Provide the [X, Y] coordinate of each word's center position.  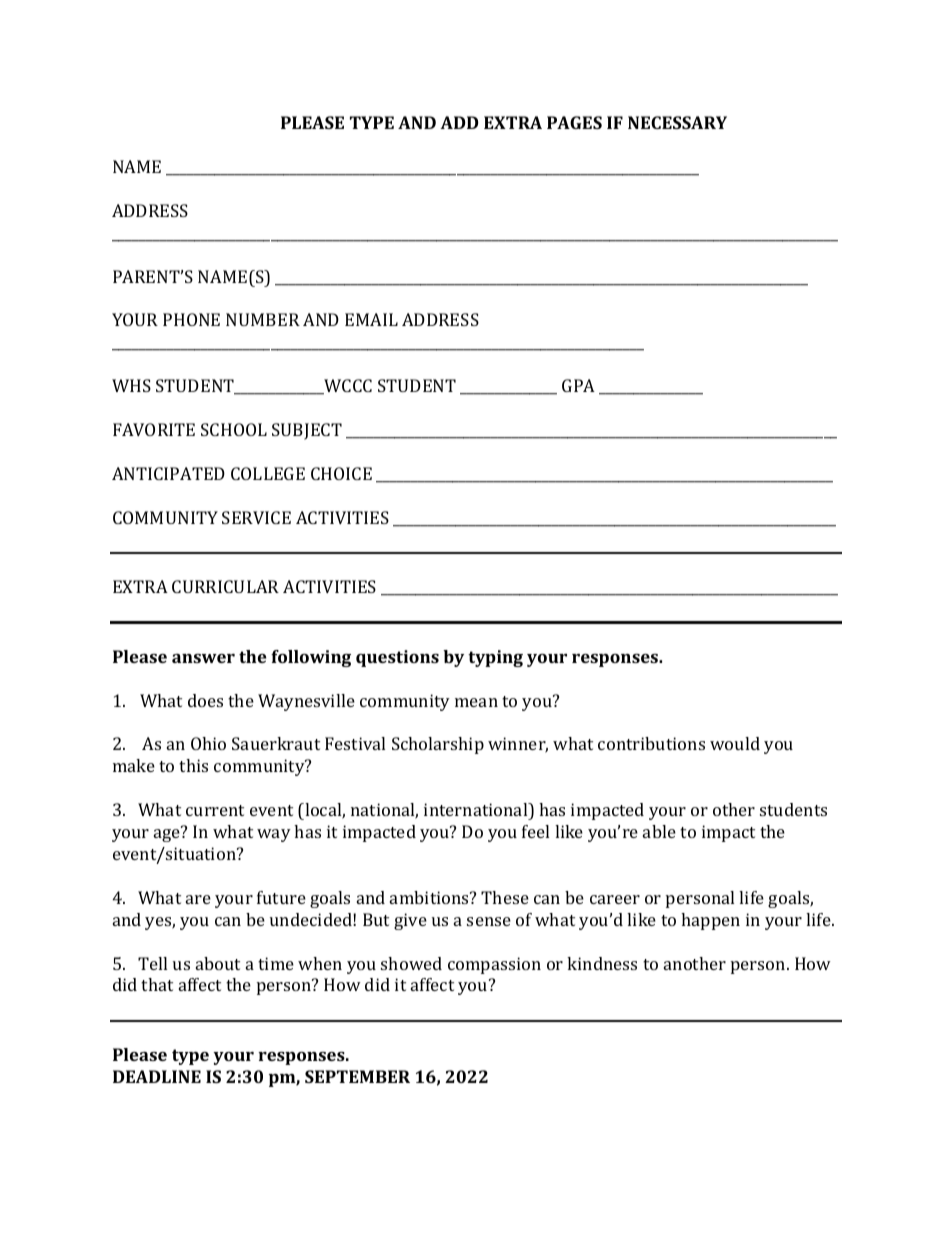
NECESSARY [677, 122]
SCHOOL [234, 429]
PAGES [574, 122]
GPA [578, 385]
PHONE [191, 319]
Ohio [208, 743]
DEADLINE [157, 1076]
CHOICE [341, 473]
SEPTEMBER [357, 1076]
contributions [651, 743]
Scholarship [438, 745]
